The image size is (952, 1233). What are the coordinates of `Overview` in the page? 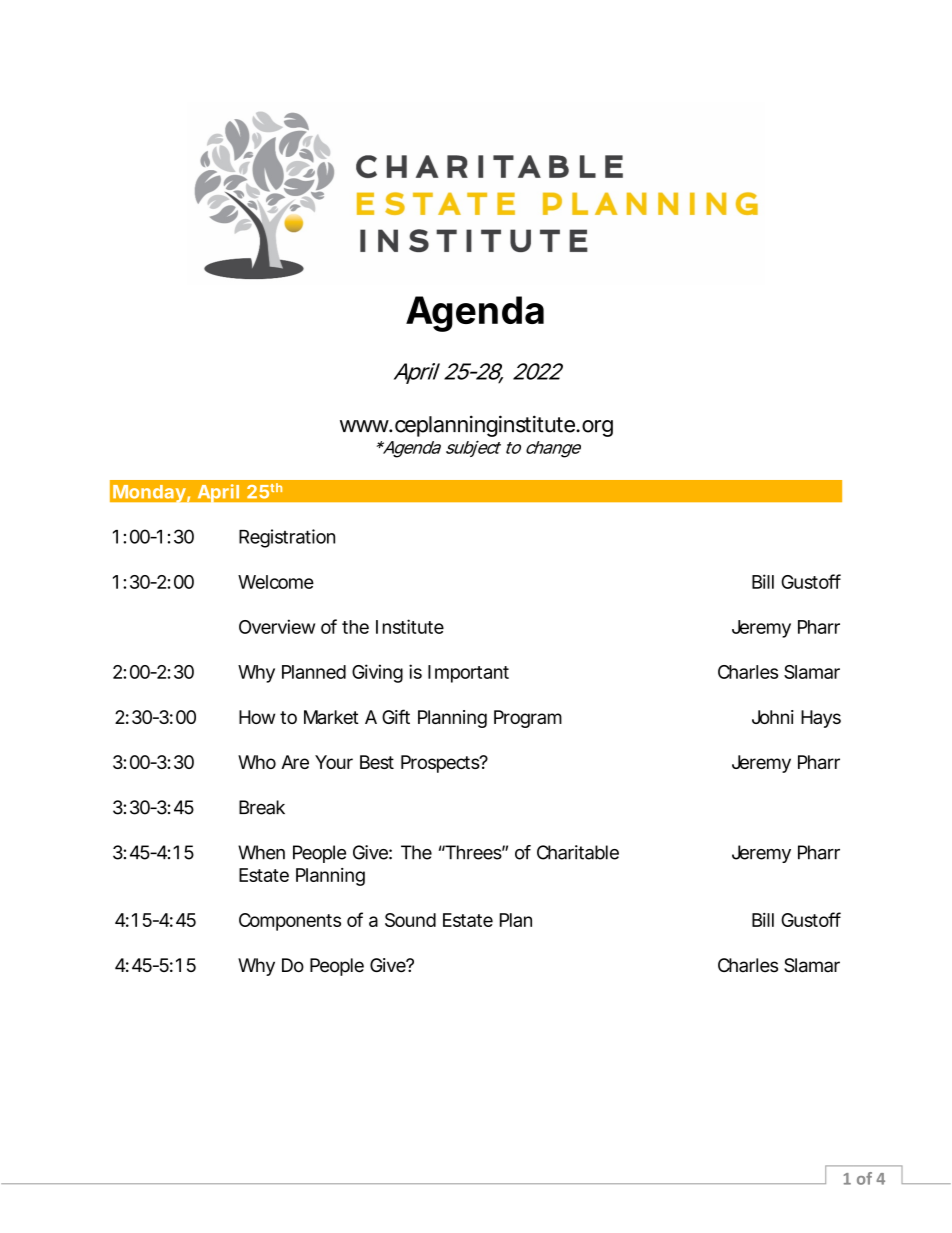 It's located at (277, 626).
